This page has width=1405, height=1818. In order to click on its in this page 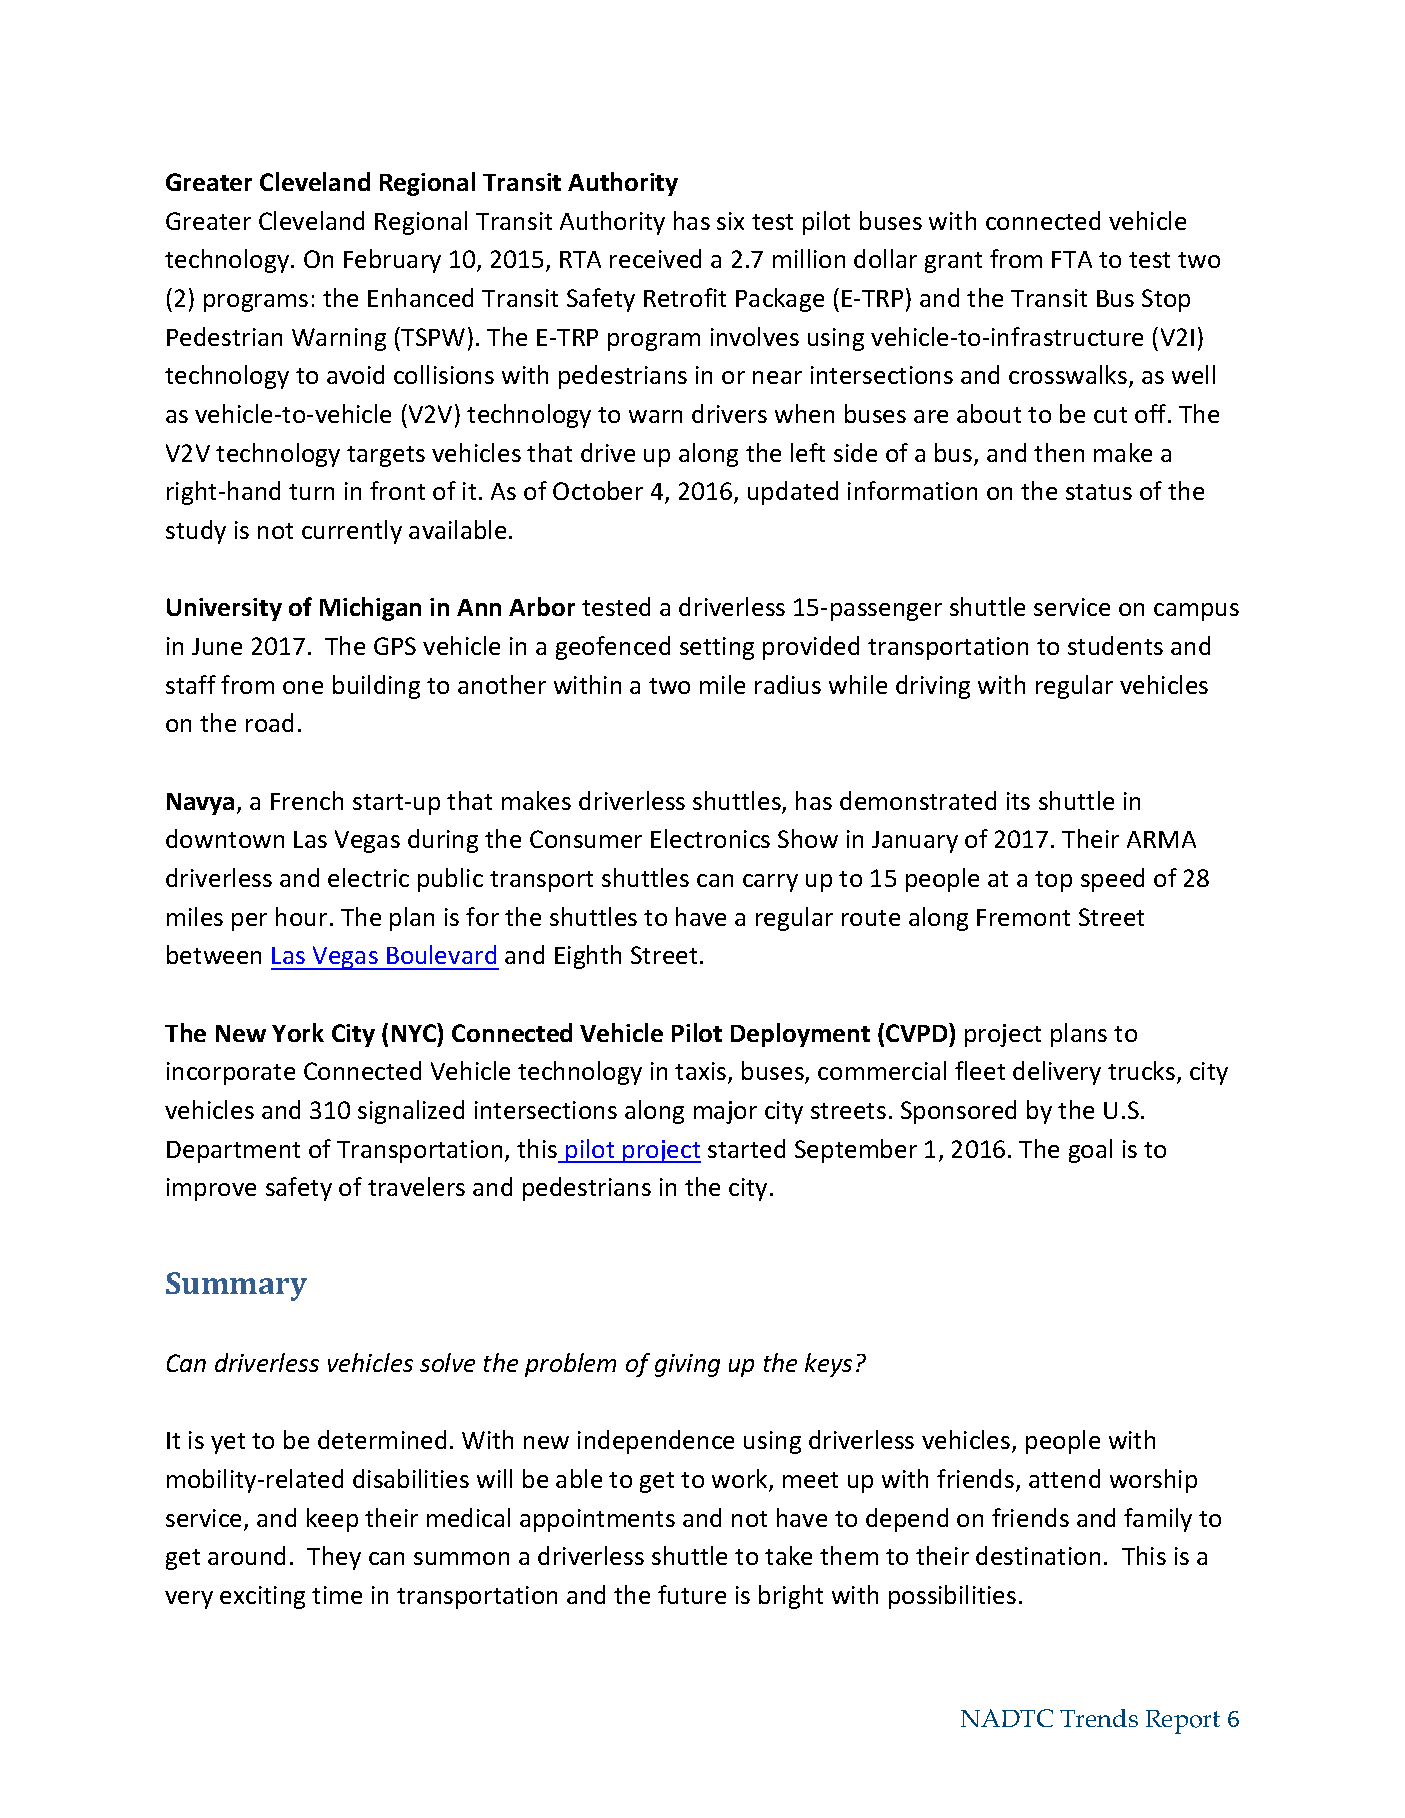, I will do `click(1018, 801)`.
